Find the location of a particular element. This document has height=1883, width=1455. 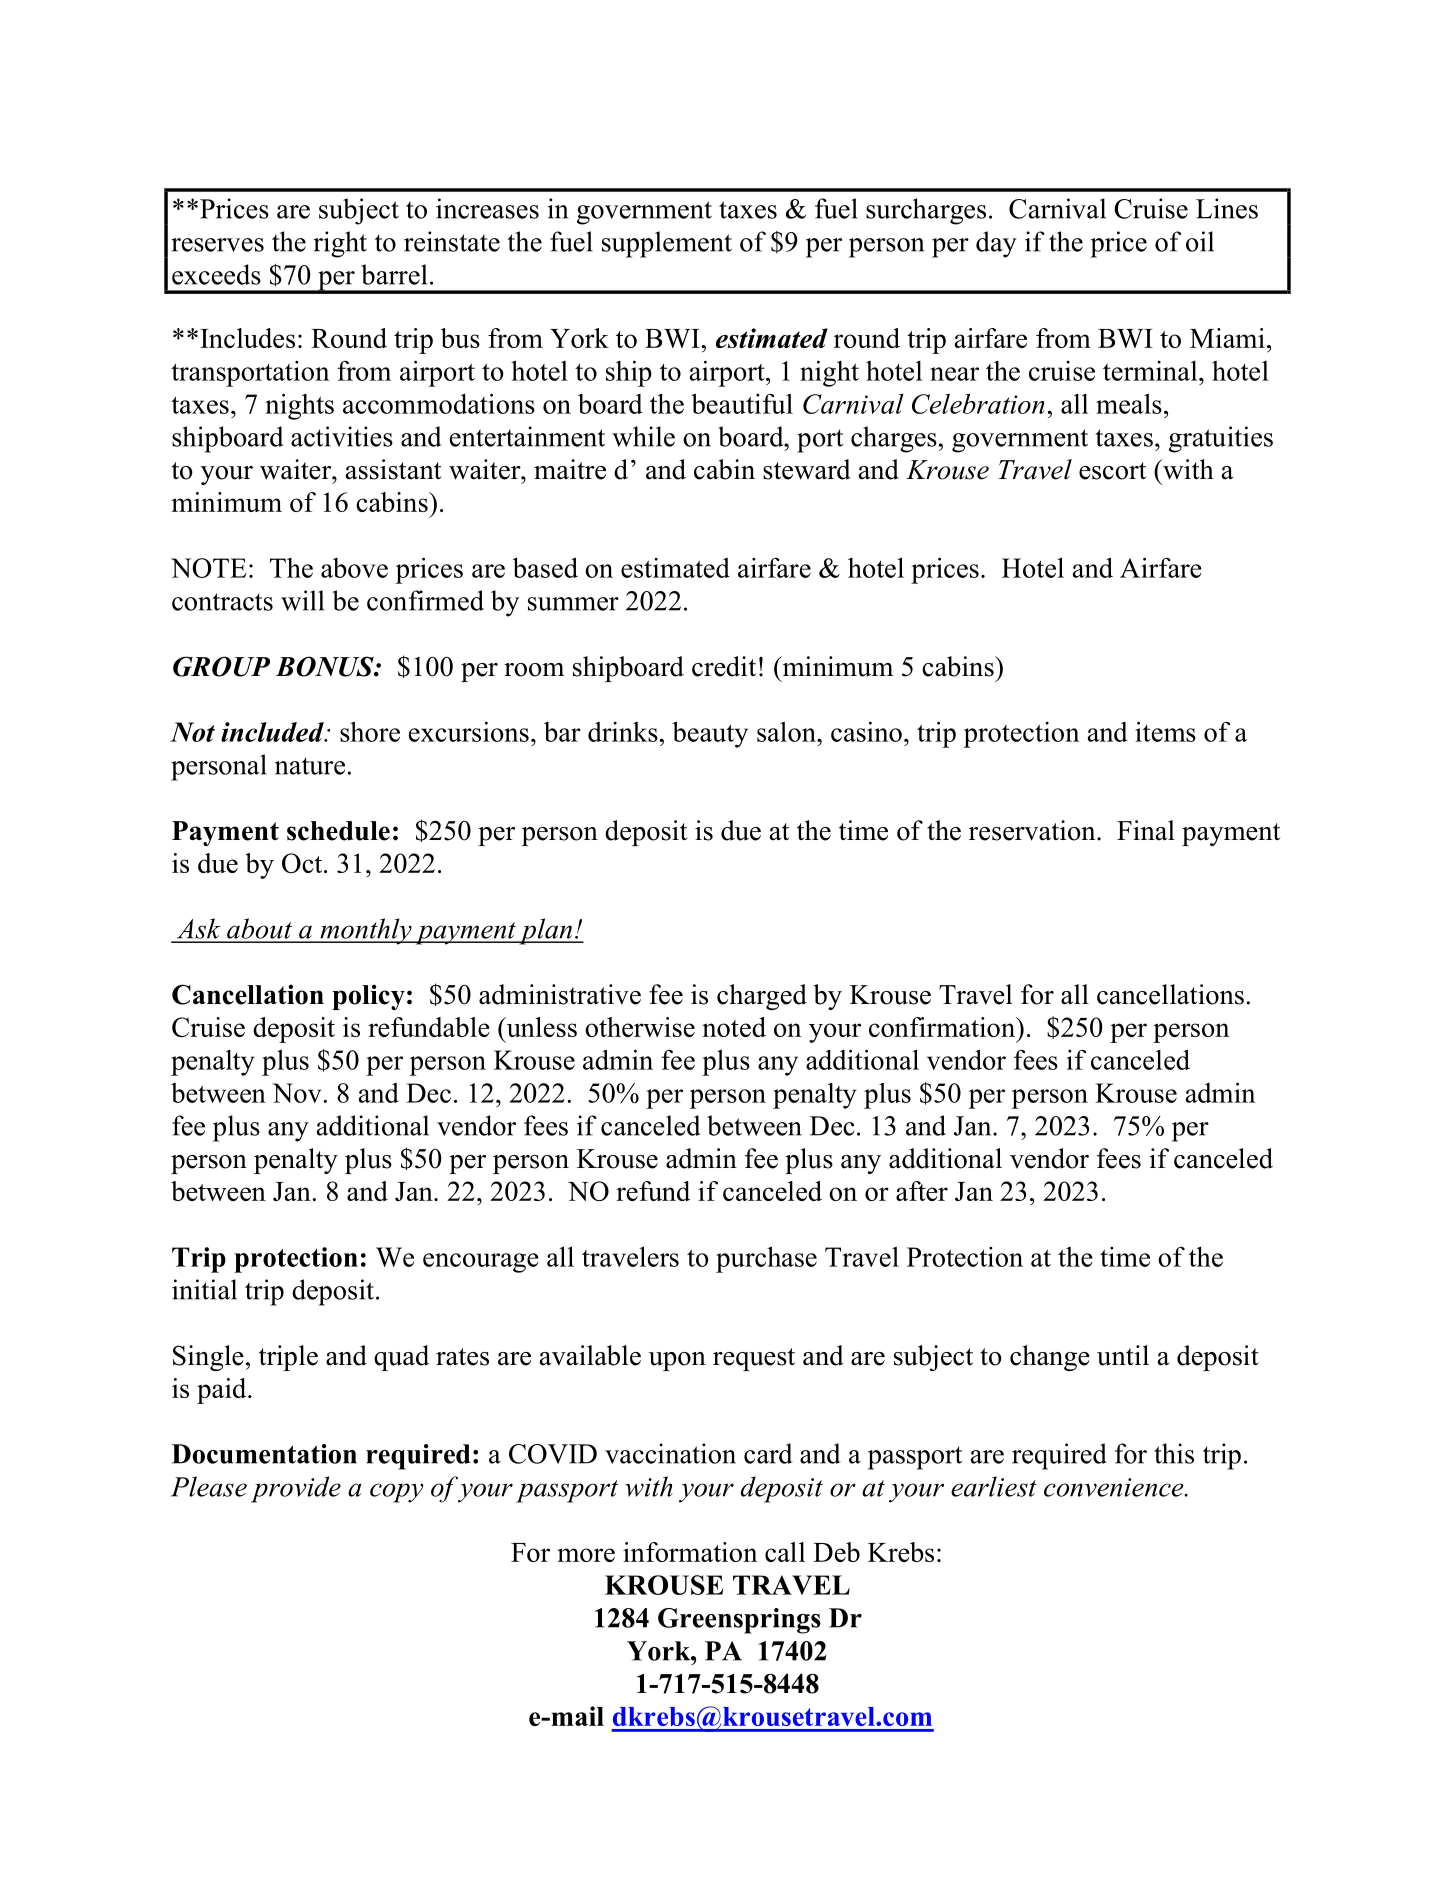

supplement is located at coordinates (667, 244).
